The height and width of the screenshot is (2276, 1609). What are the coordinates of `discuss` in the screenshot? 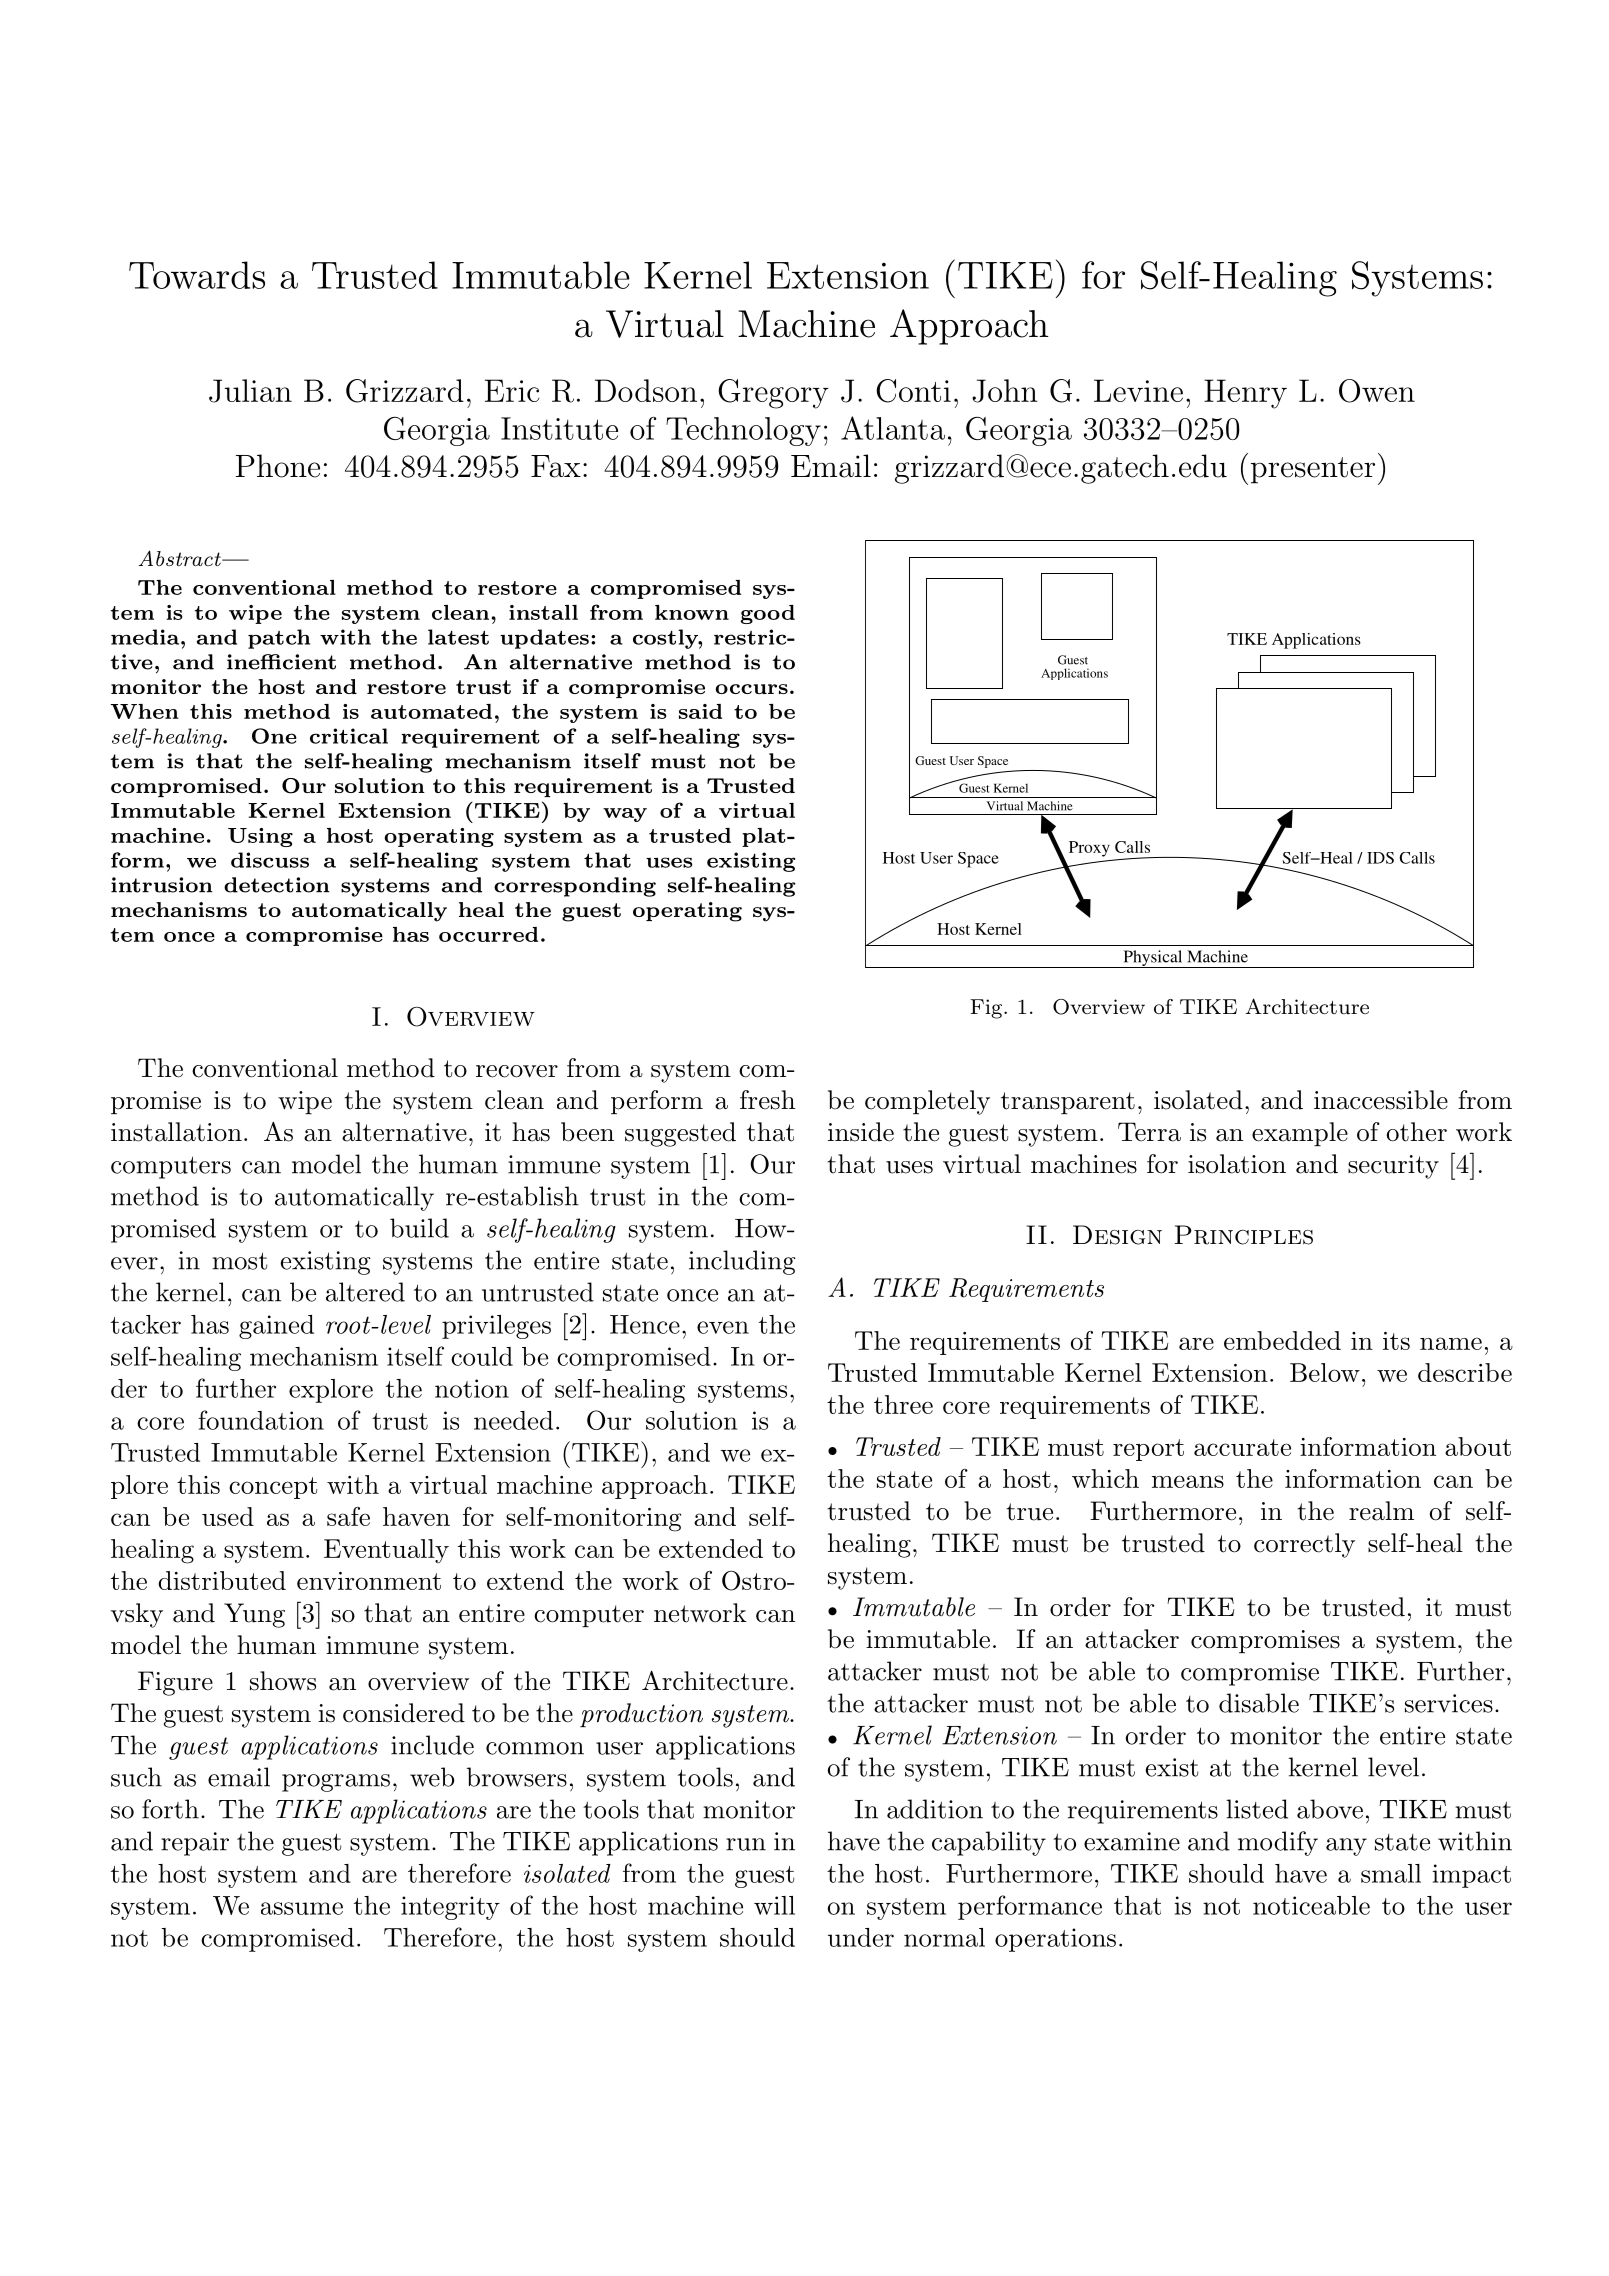 It's located at (270, 860).
